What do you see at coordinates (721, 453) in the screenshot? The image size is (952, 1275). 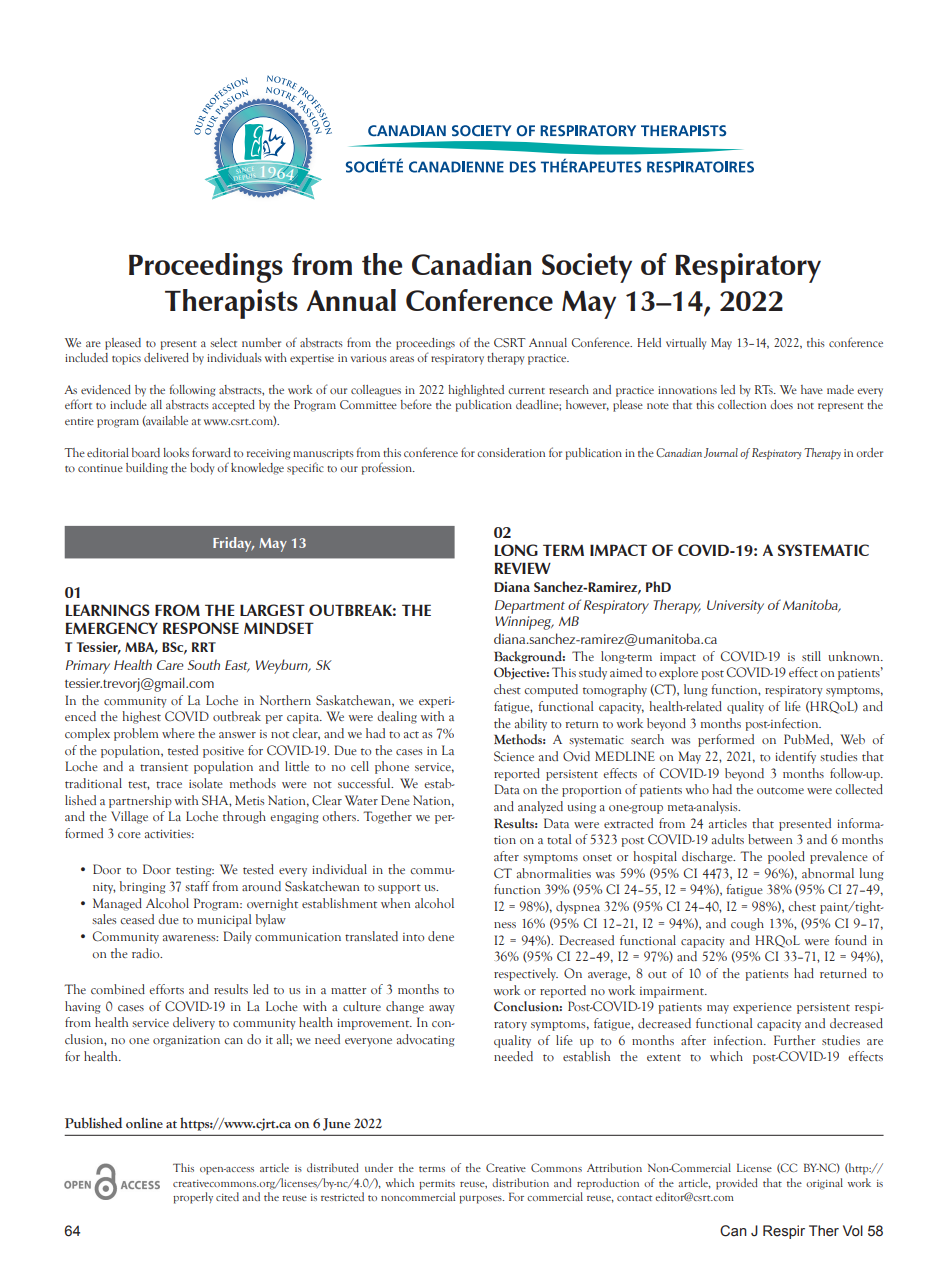 I see `Journal` at bounding box center [721, 453].
